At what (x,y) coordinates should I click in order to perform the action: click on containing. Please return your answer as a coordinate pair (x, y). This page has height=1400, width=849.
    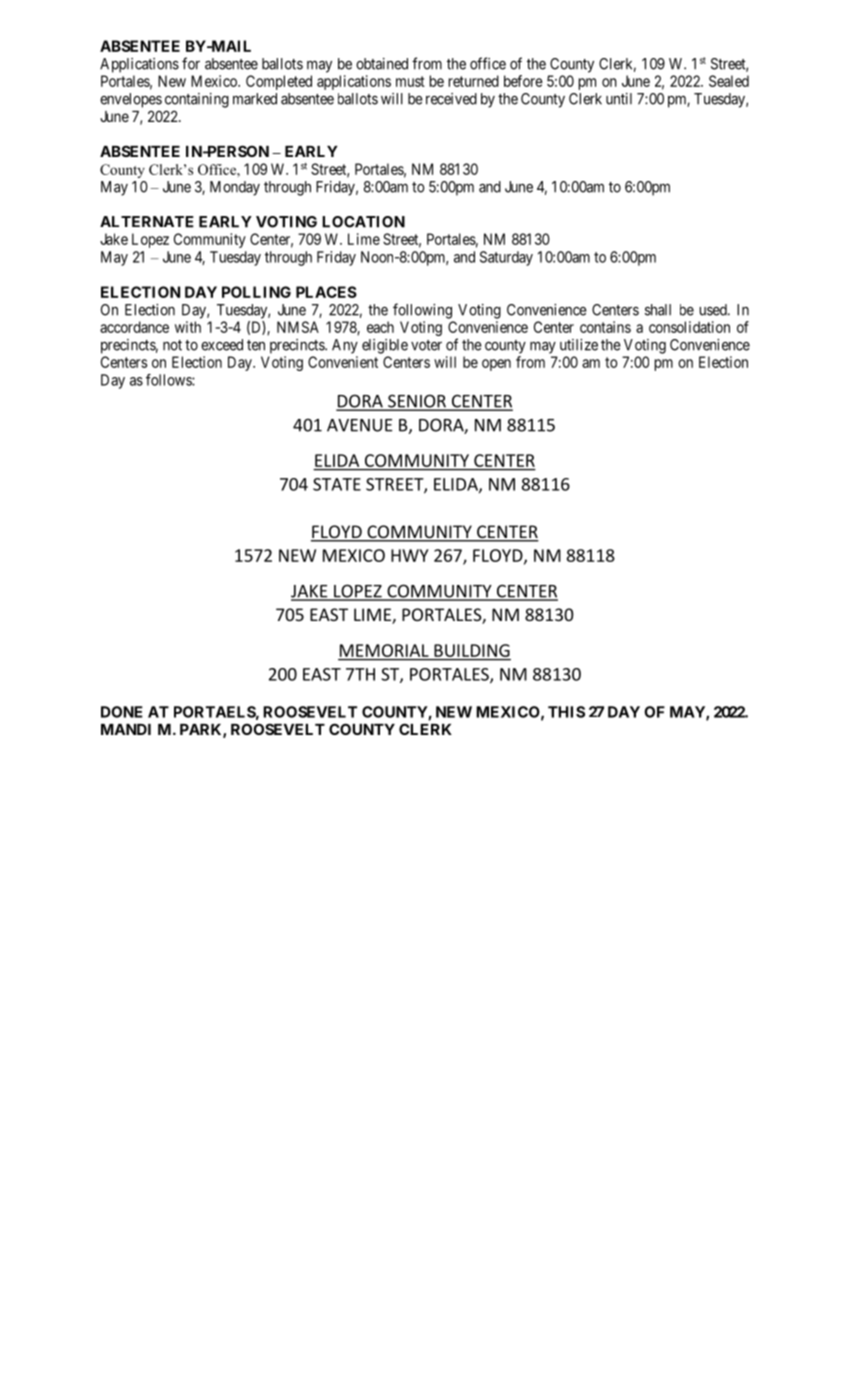
    Looking at the image, I should click on (197, 100).
